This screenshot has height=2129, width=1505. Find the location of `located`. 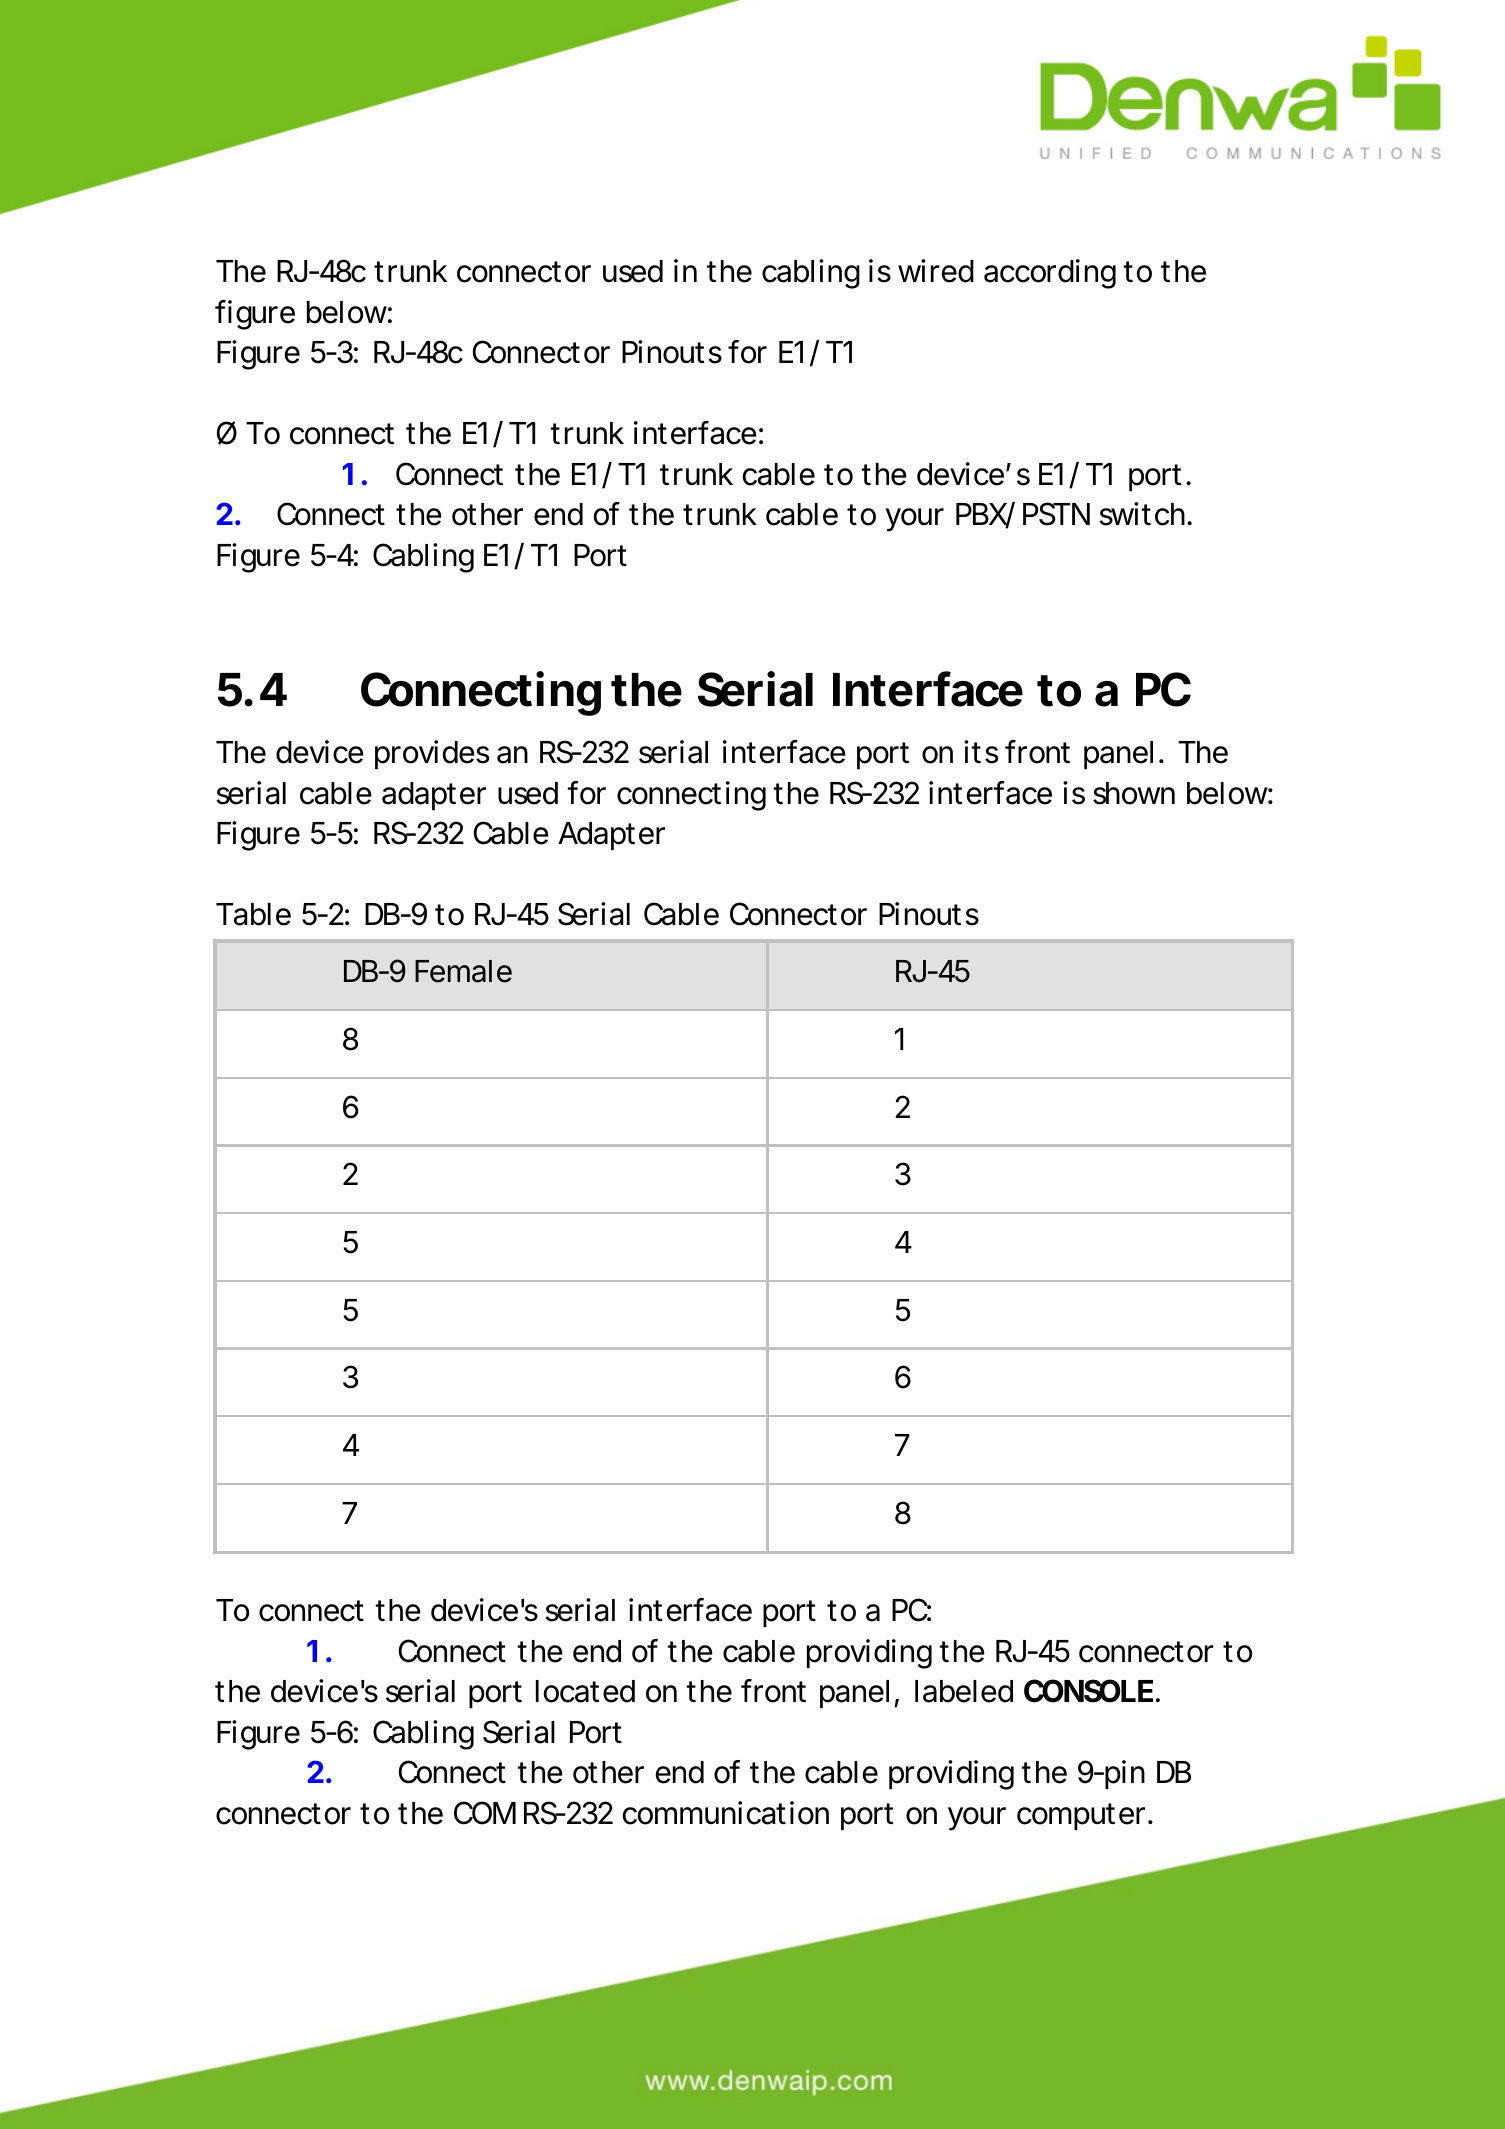

located is located at coordinates (585, 1691).
